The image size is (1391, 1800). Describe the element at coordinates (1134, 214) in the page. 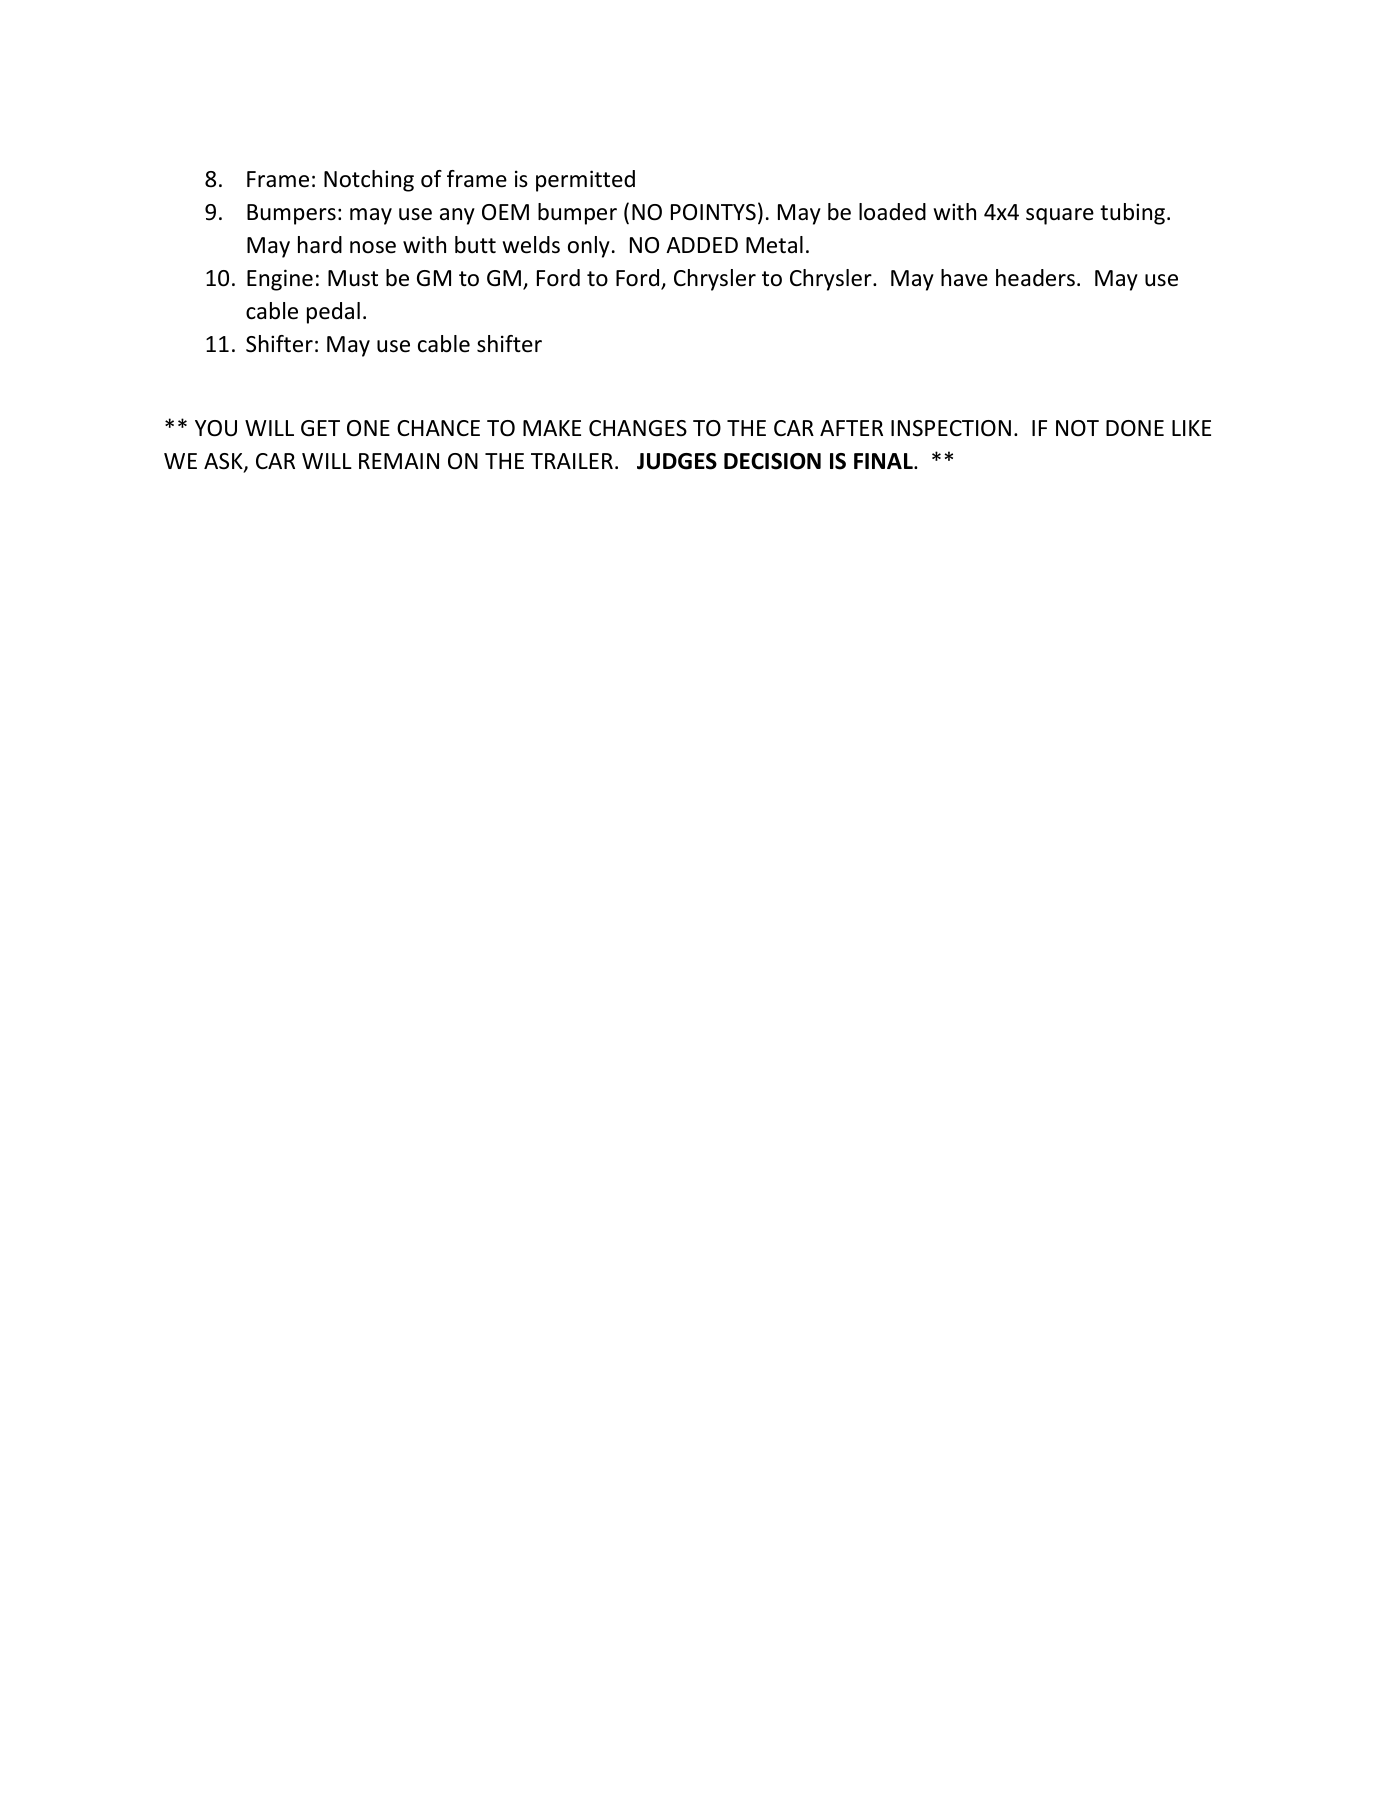

I see `tubing` at that location.
